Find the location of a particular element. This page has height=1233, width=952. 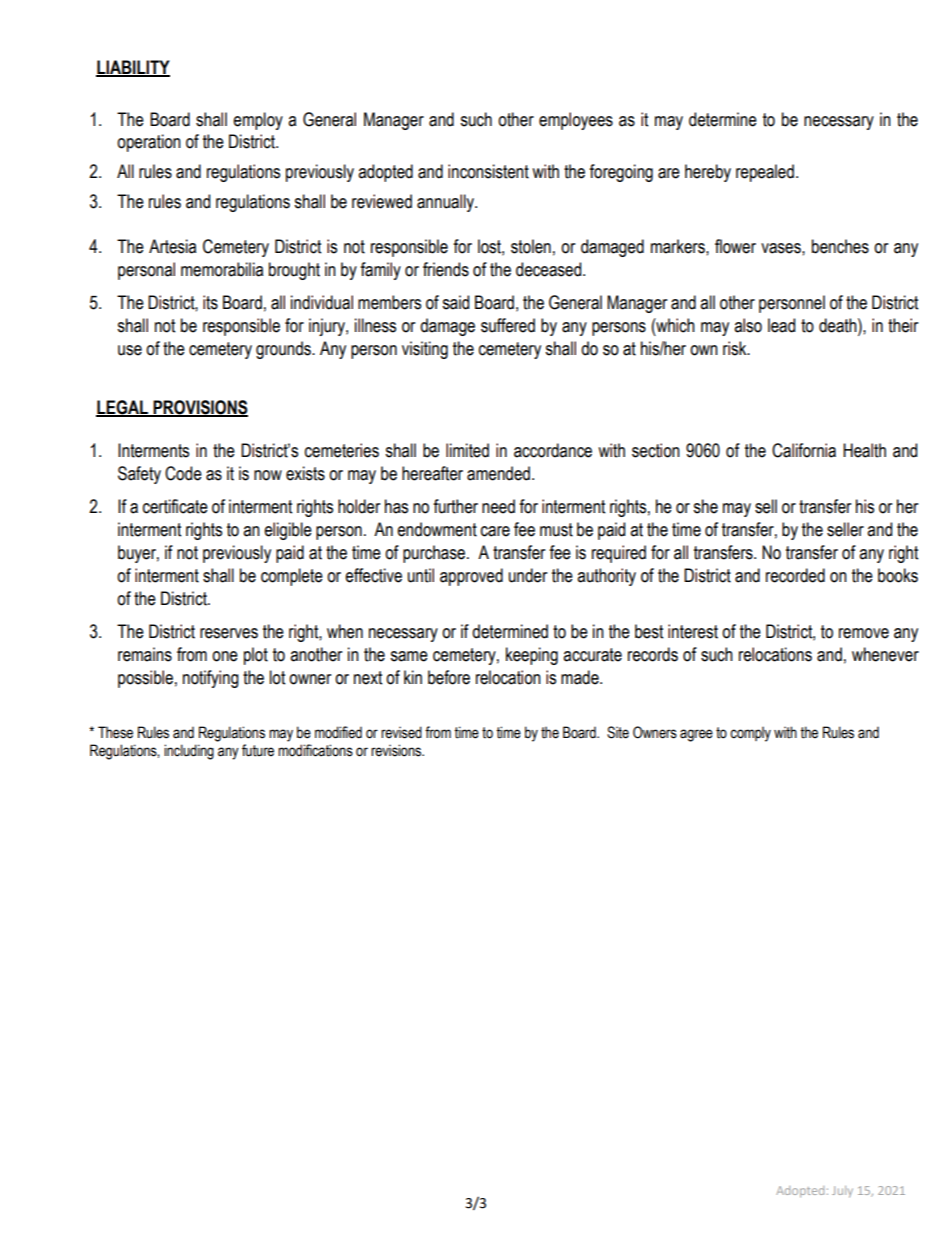

July is located at coordinates (842, 1192).
